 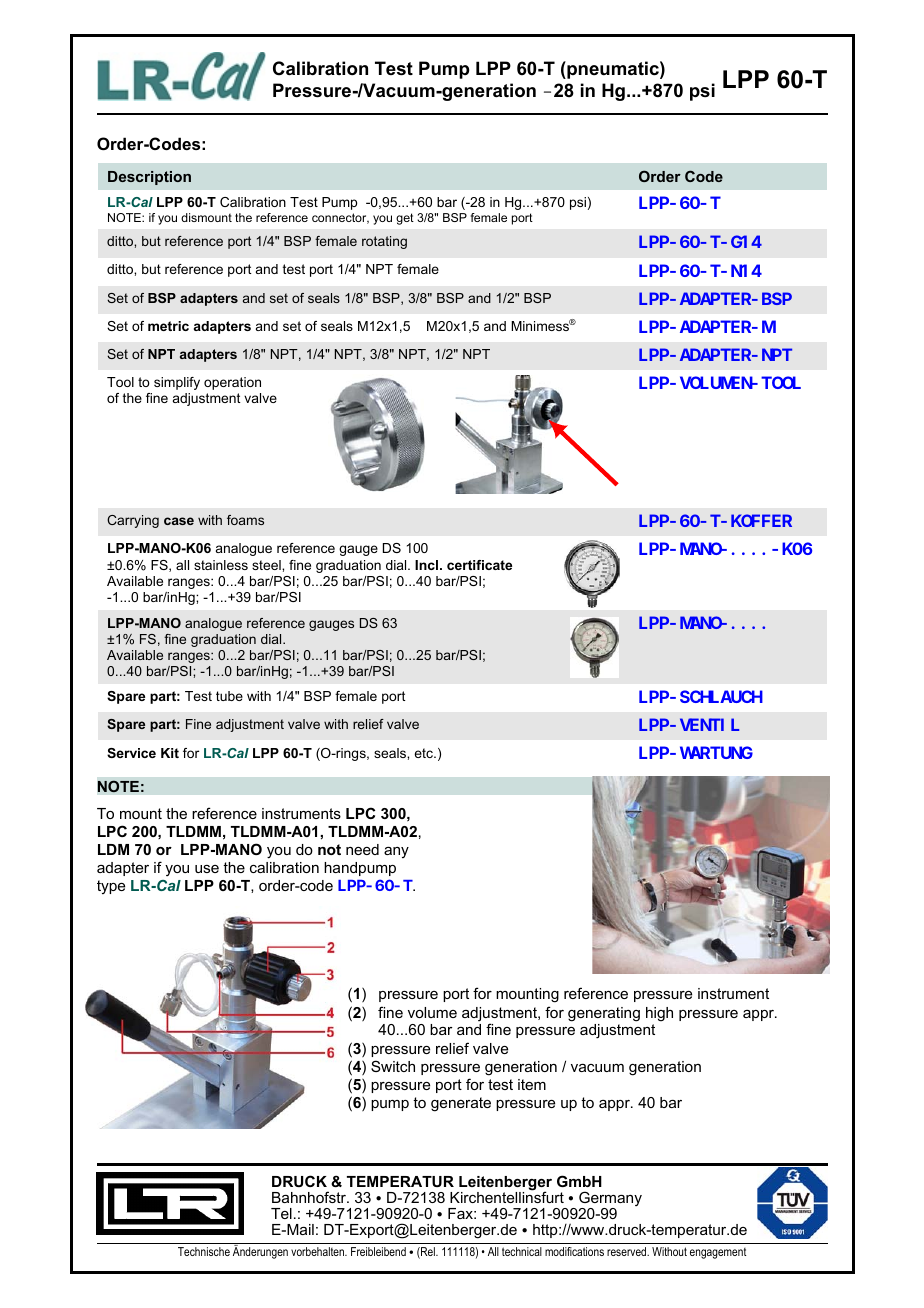 What do you see at coordinates (384, 242) in the image?
I see `rotating` at bounding box center [384, 242].
